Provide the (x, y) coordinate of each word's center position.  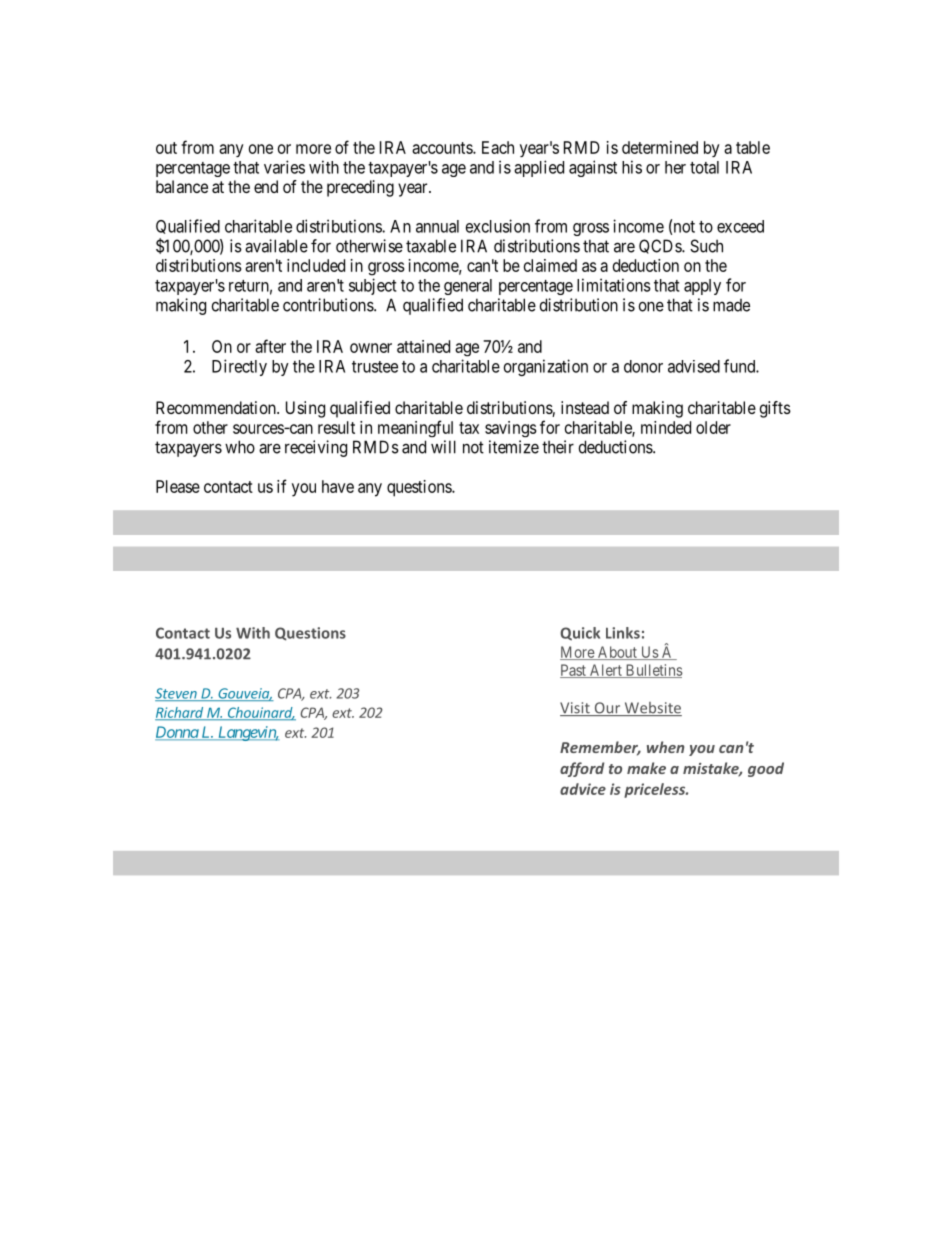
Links (623, 633)
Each (498, 147)
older (713, 427)
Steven (177, 694)
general (468, 287)
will (443, 447)
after (270, 346)
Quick (580, 634)
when (665, 747)
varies (284, 167)
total (704, 167)
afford (582, 769)
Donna (177, 733)
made (731, 305)
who (240, 447)
